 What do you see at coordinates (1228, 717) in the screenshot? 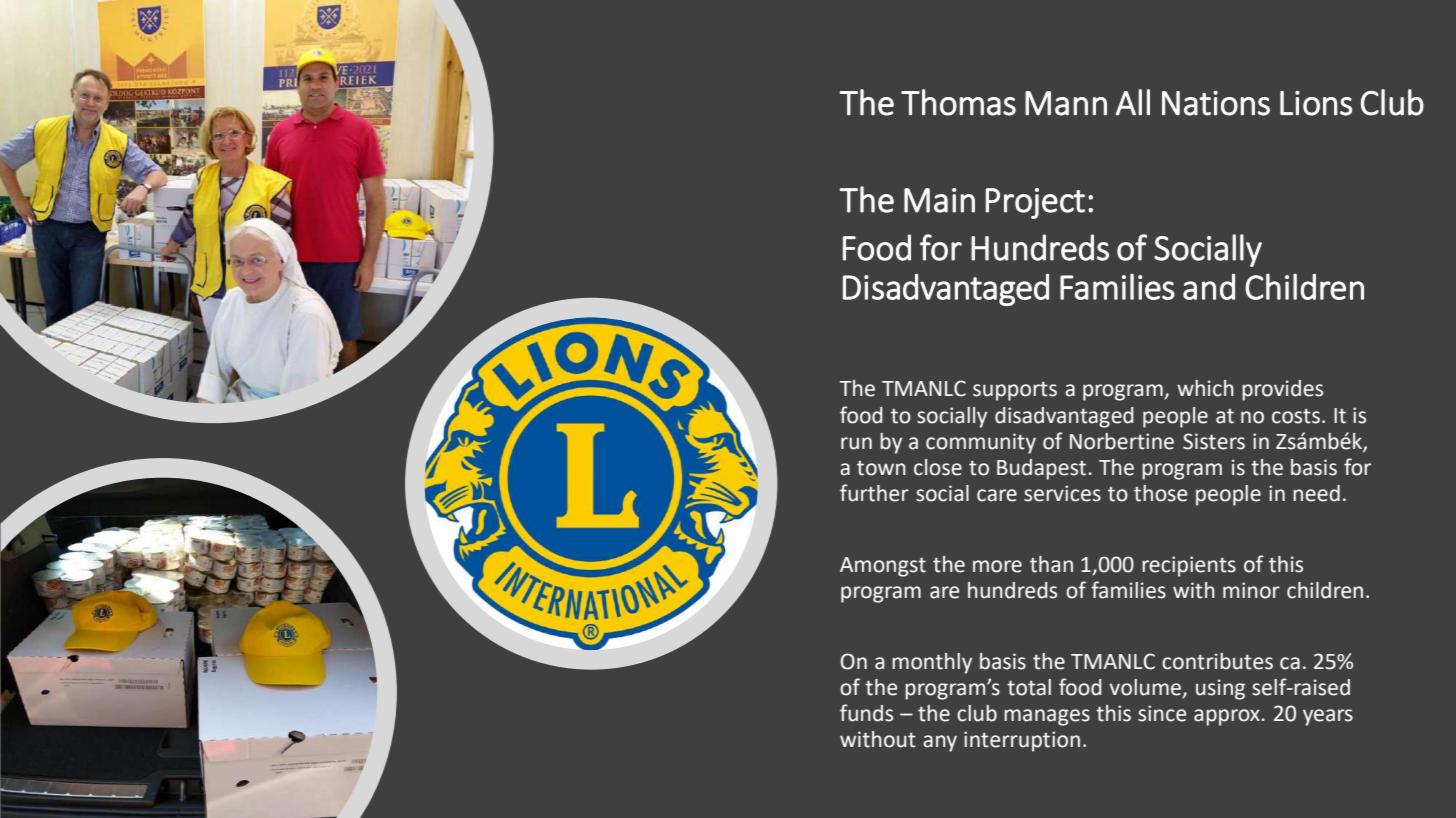
I see `approx` at bounding box center [1228, 717].
